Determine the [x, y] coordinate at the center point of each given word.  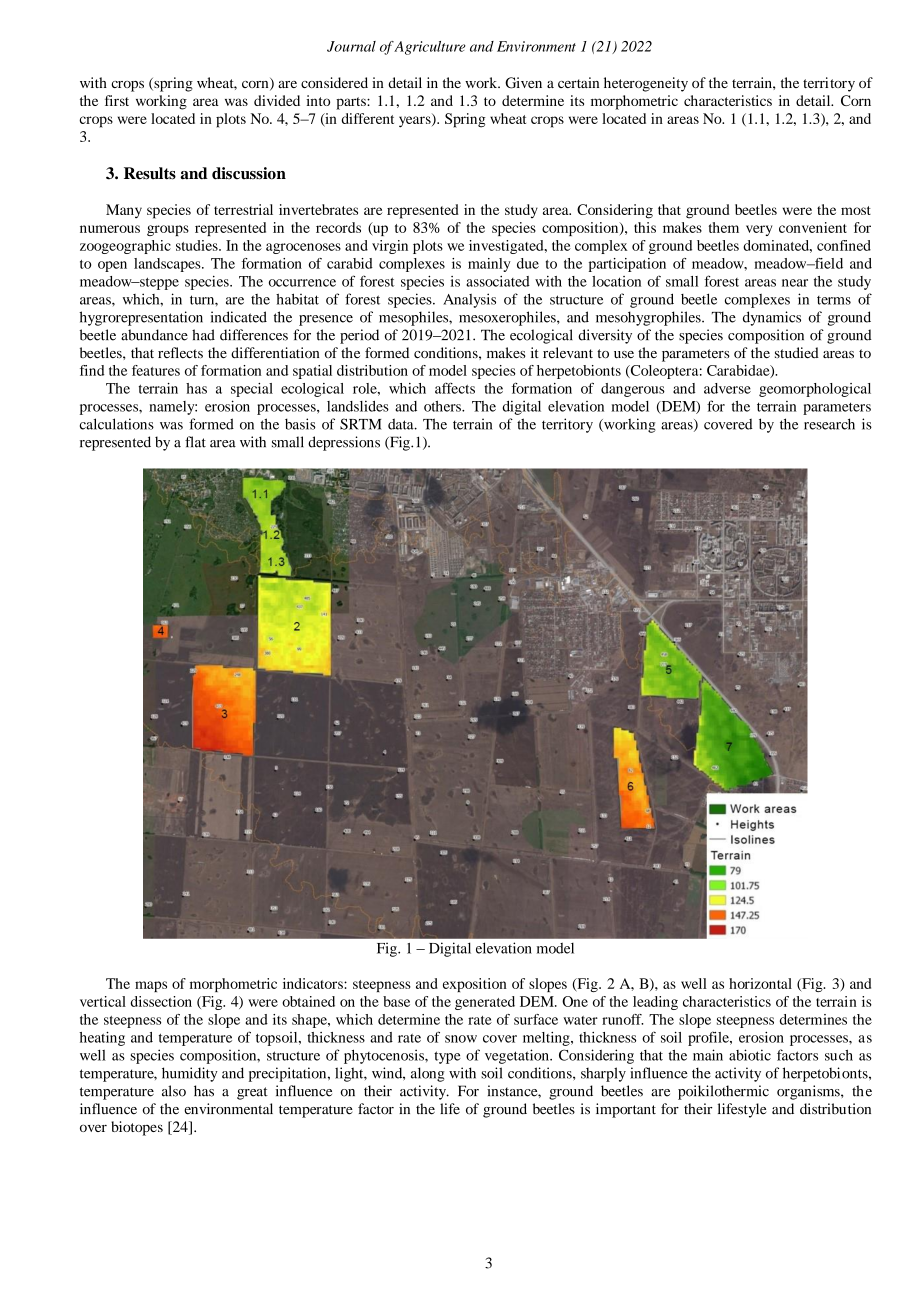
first [117, 100]
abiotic [750, 1055]
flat [195, 442]
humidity [190, 1074]
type [447, 1057]
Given [523, 83]
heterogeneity [646, 84]
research [829, 424]
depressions [344, 443]
